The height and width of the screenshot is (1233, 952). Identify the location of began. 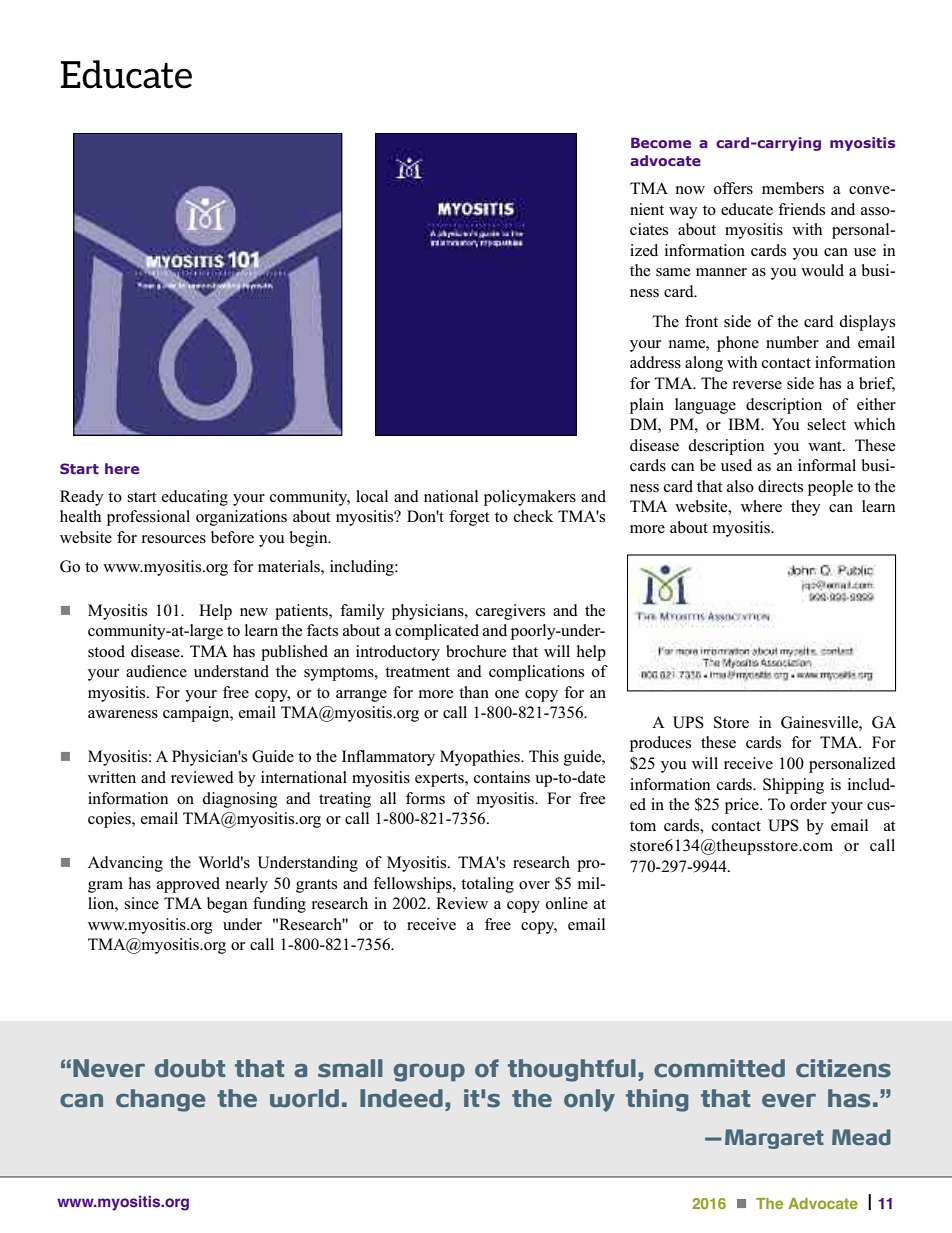
(227, 905).
